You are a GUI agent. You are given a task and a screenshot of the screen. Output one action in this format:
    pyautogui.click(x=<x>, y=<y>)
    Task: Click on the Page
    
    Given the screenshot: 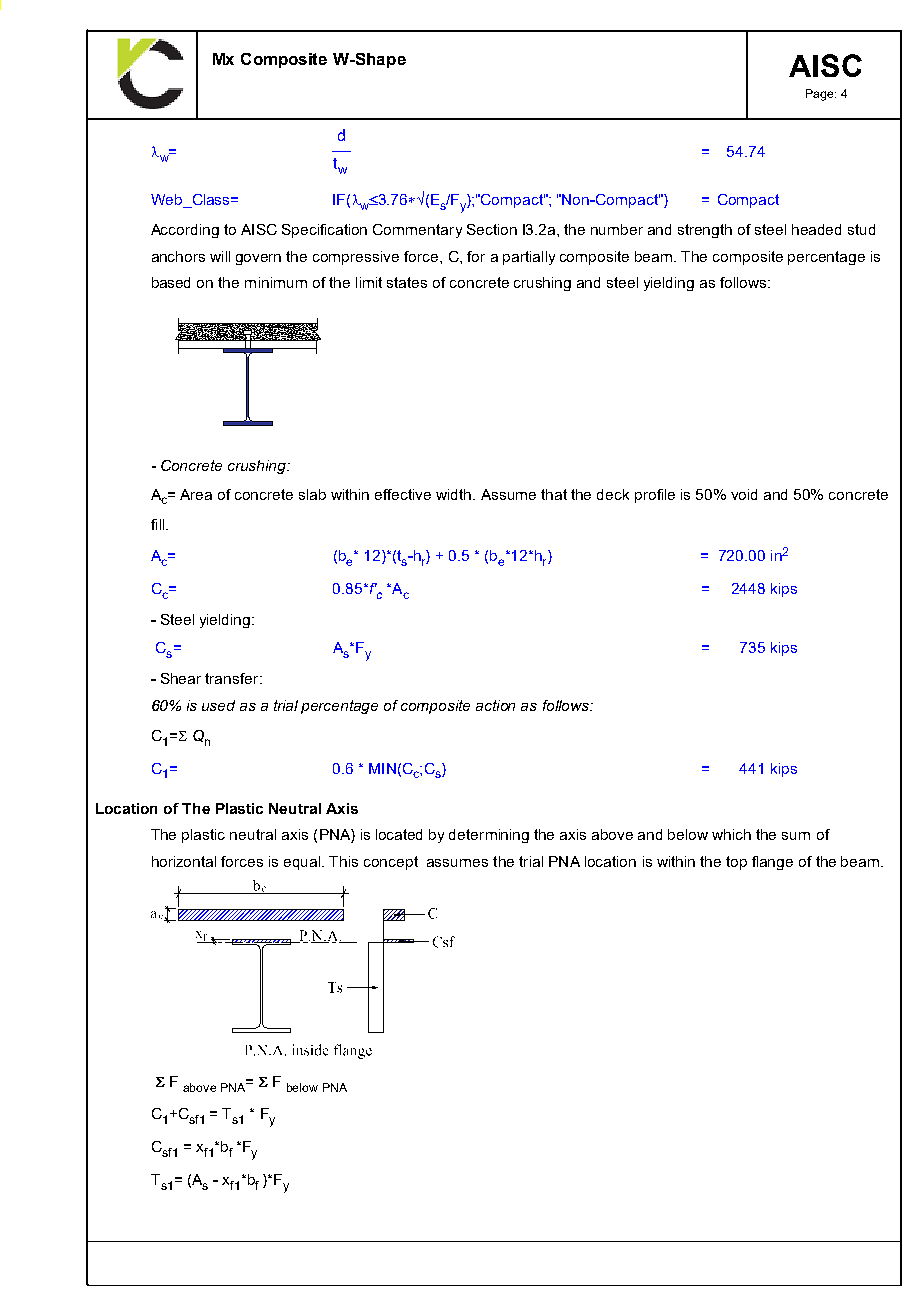 What is the action you would take?
    pyautogui.click(x=821, y=95)
